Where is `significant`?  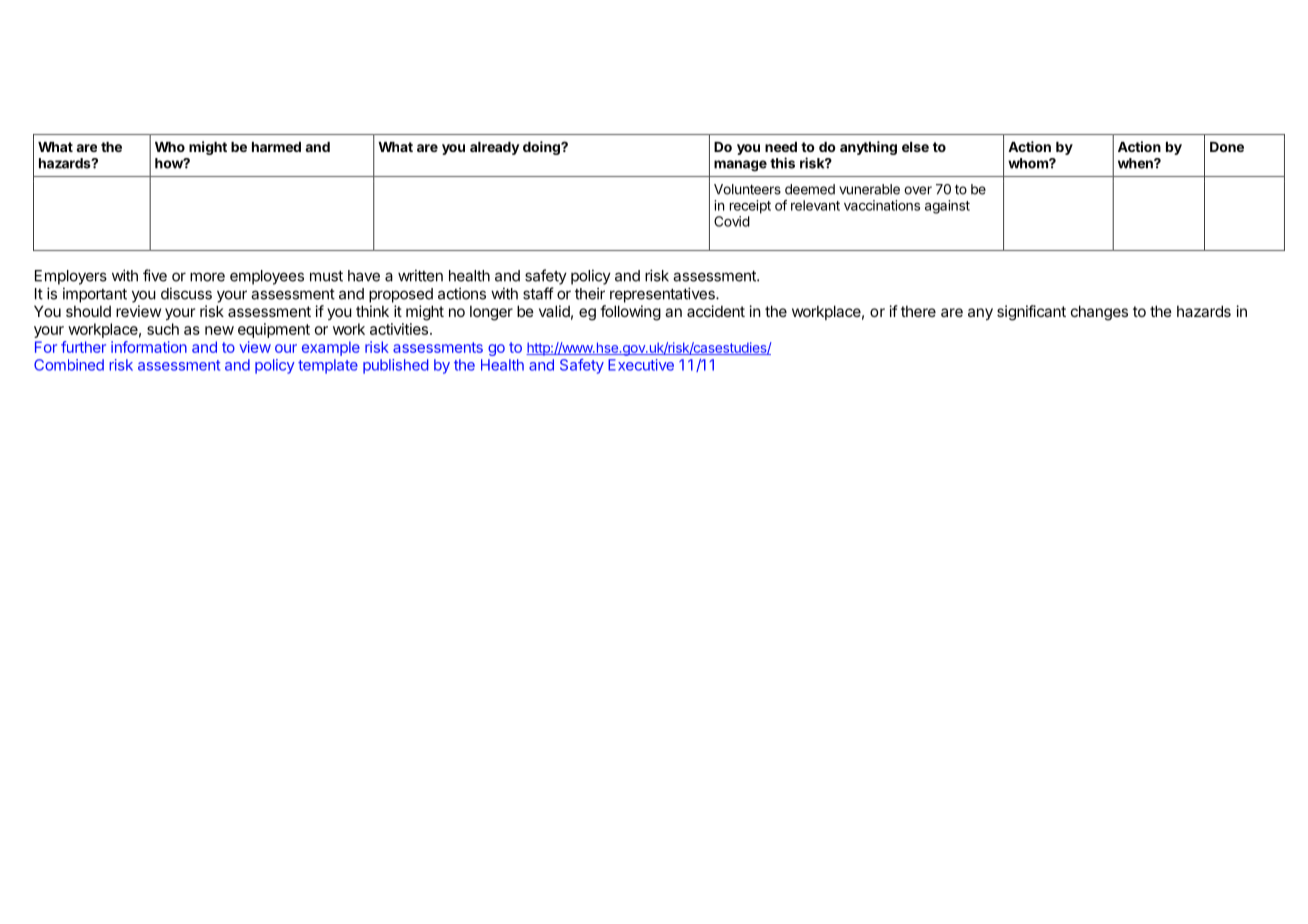
significant is located at coordinates (1031, 313).
